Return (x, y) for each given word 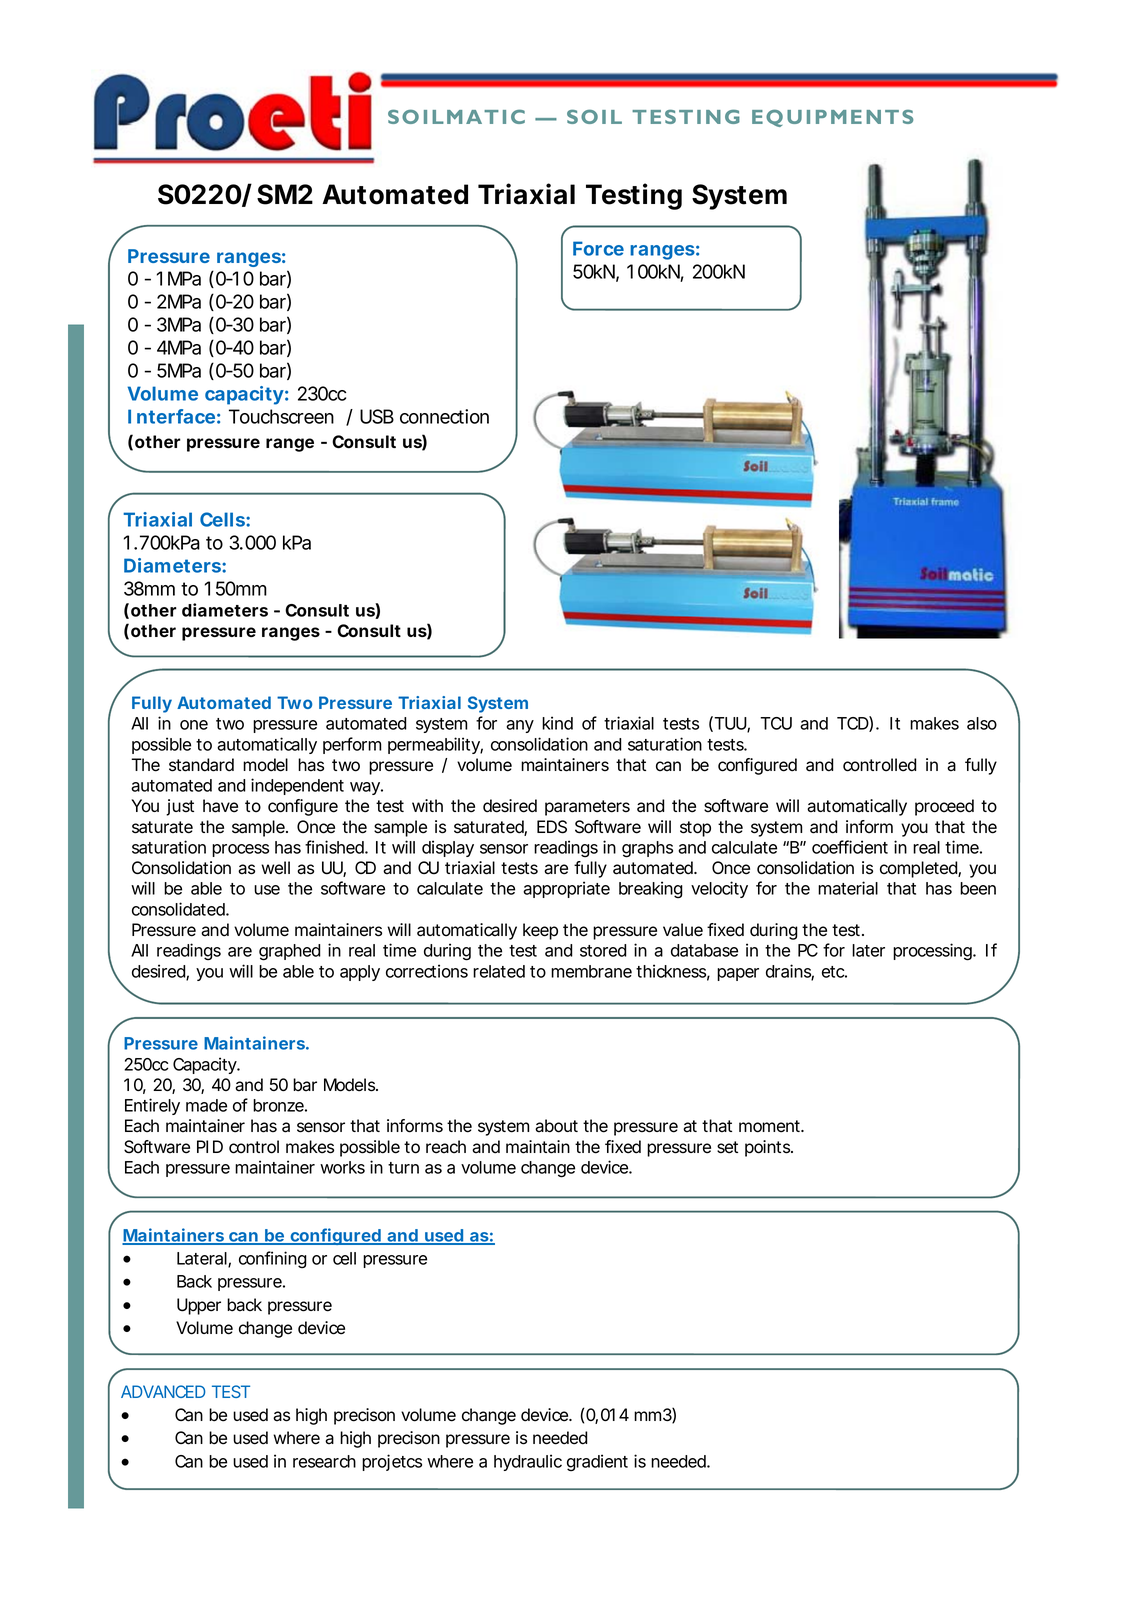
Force (598, 248)
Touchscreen (281, 416)
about (556, 1126)
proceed (944, 807)
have (220, 806)
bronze (280, 1105)
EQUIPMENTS (832, 118)
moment (771, 1126)
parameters (587, 808)
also (982, 723)
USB (377, 416)
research (324, 1461)
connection (444, 416)
